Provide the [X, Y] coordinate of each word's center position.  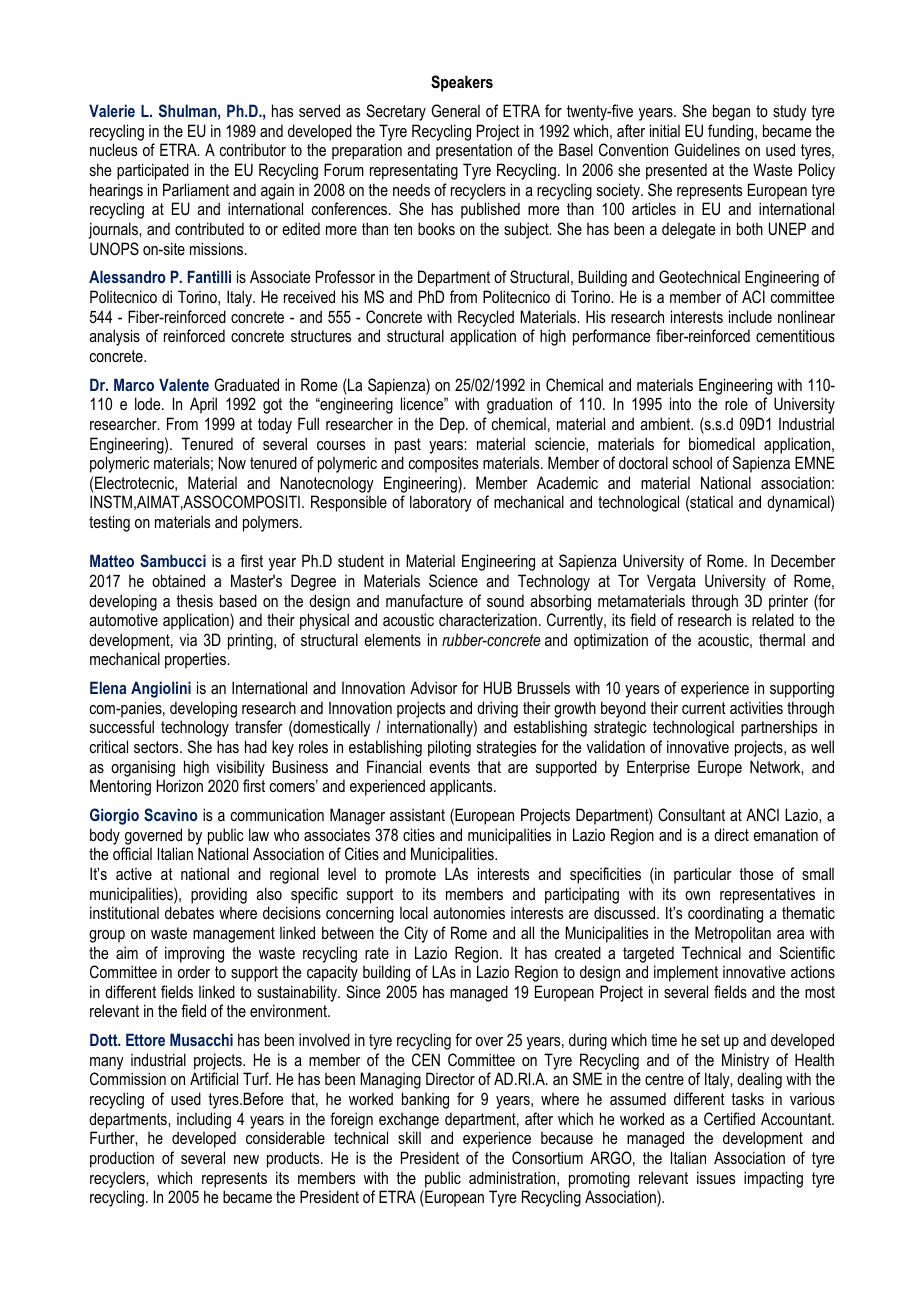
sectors [157, 747]
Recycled [486, 318]
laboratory [441, 503]
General [455, 110]
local [414, 912]
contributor [252, 149]
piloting [449, 748]
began [731, 112]
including [204, 1120]
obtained [178, 580]
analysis [114, 337]
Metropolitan [733, 934]
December [803, 560]
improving [194, 954]
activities [756, 707]
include [750, 316]
